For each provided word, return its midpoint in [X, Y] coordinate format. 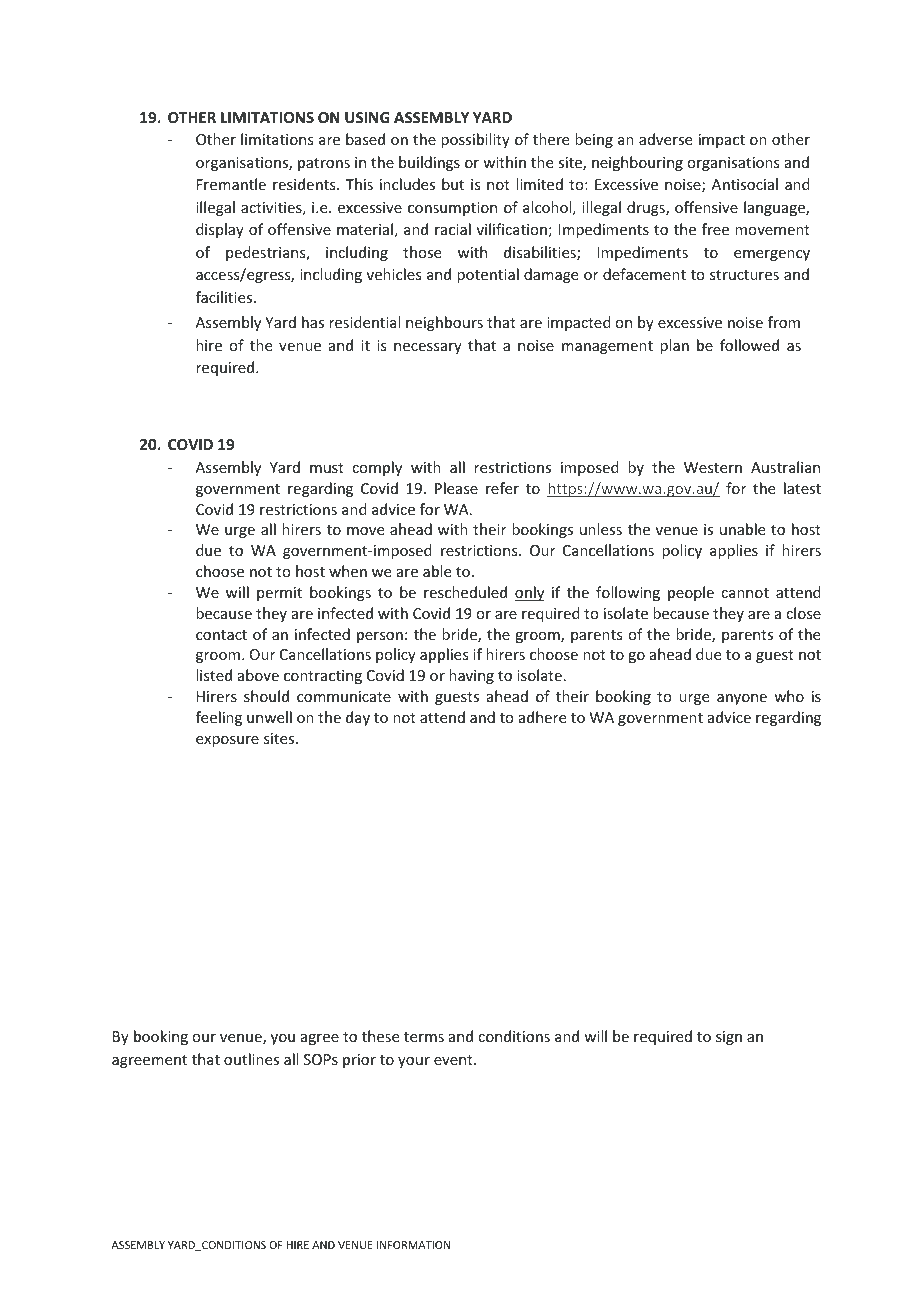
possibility [475, 140]
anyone [742, 699]
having [471, 676]
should [266, 696]
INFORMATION [413, 1245]
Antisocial [745, 184]
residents [305, 184]
